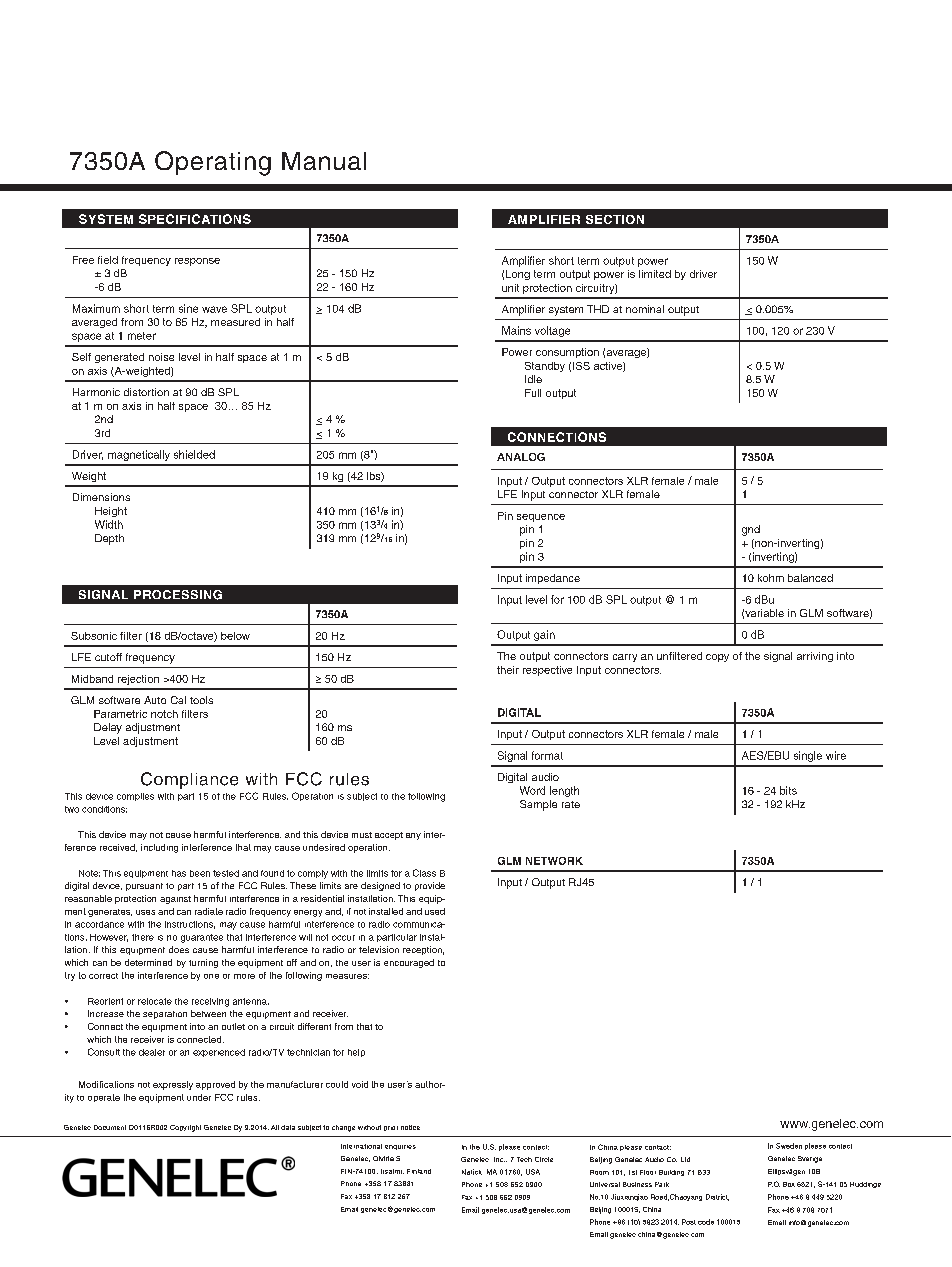 The width and height of the page is (952, 1267). Describe the element at coordinates (815, 657) in the page. I see `arriving` at that location.
